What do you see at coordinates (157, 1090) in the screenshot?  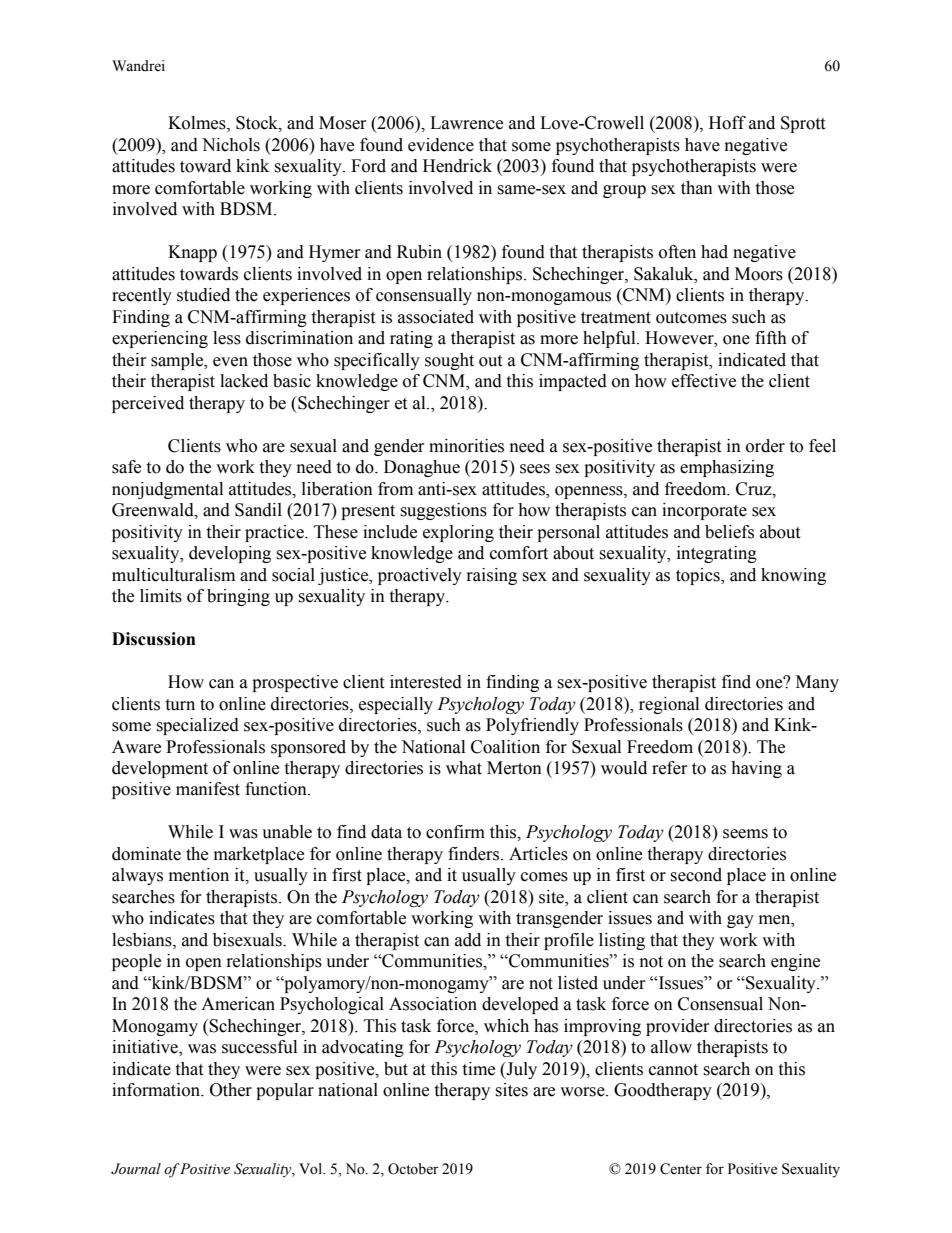 I see `information` at bounding box center [157, 1090].
